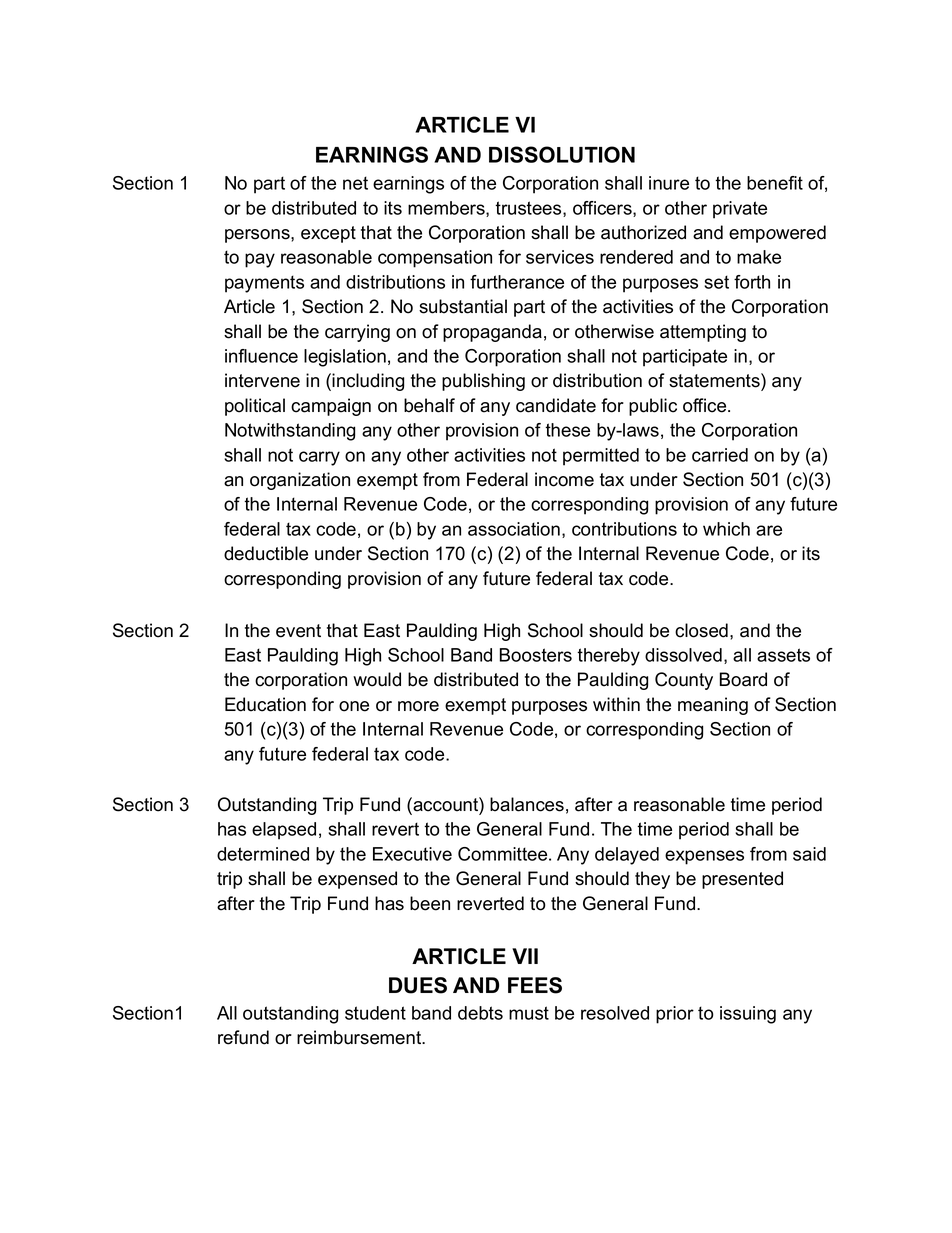  I want to click on campaign, so click(331, 407).
